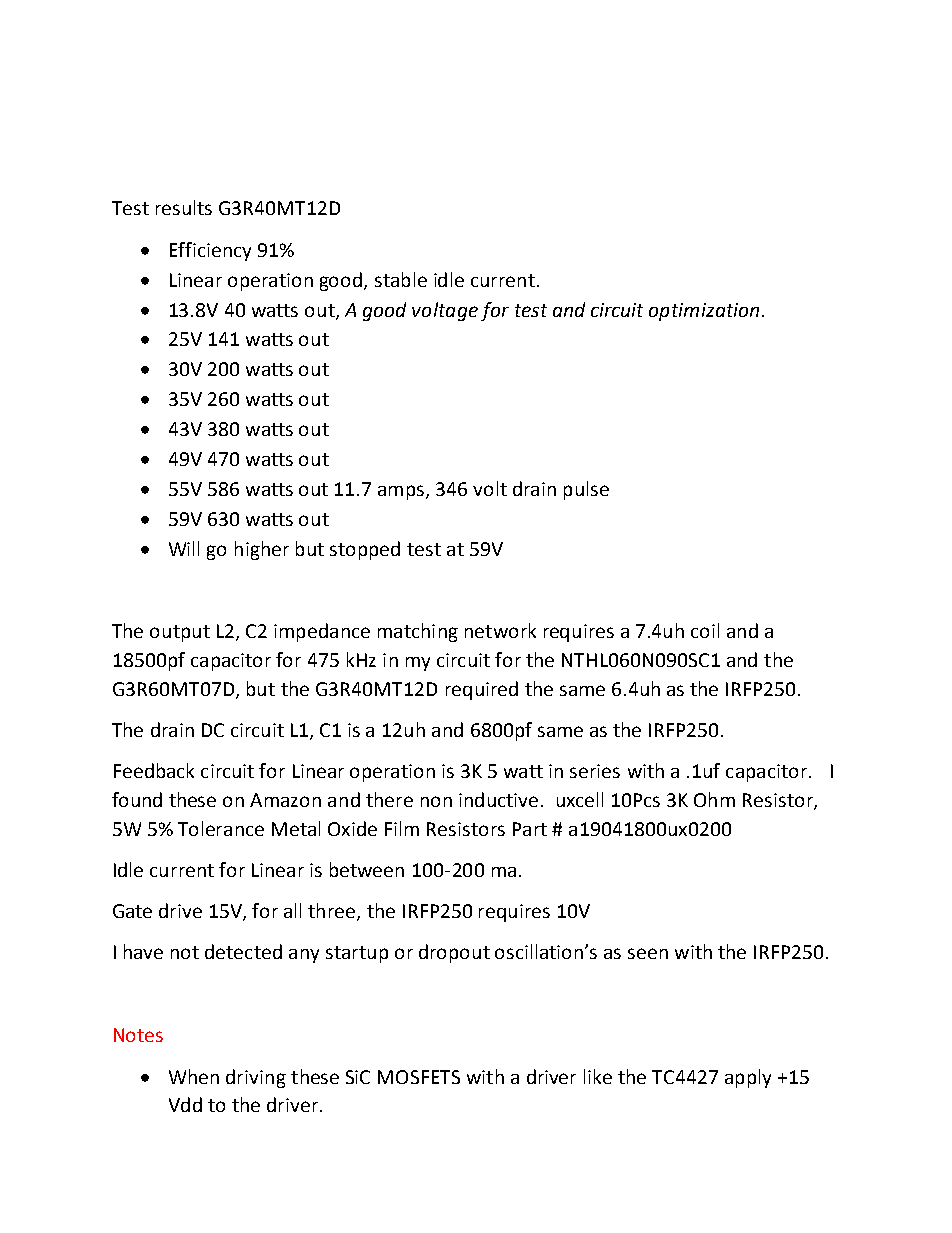  I want to click on MOSFETS, so click(419, 1077).
